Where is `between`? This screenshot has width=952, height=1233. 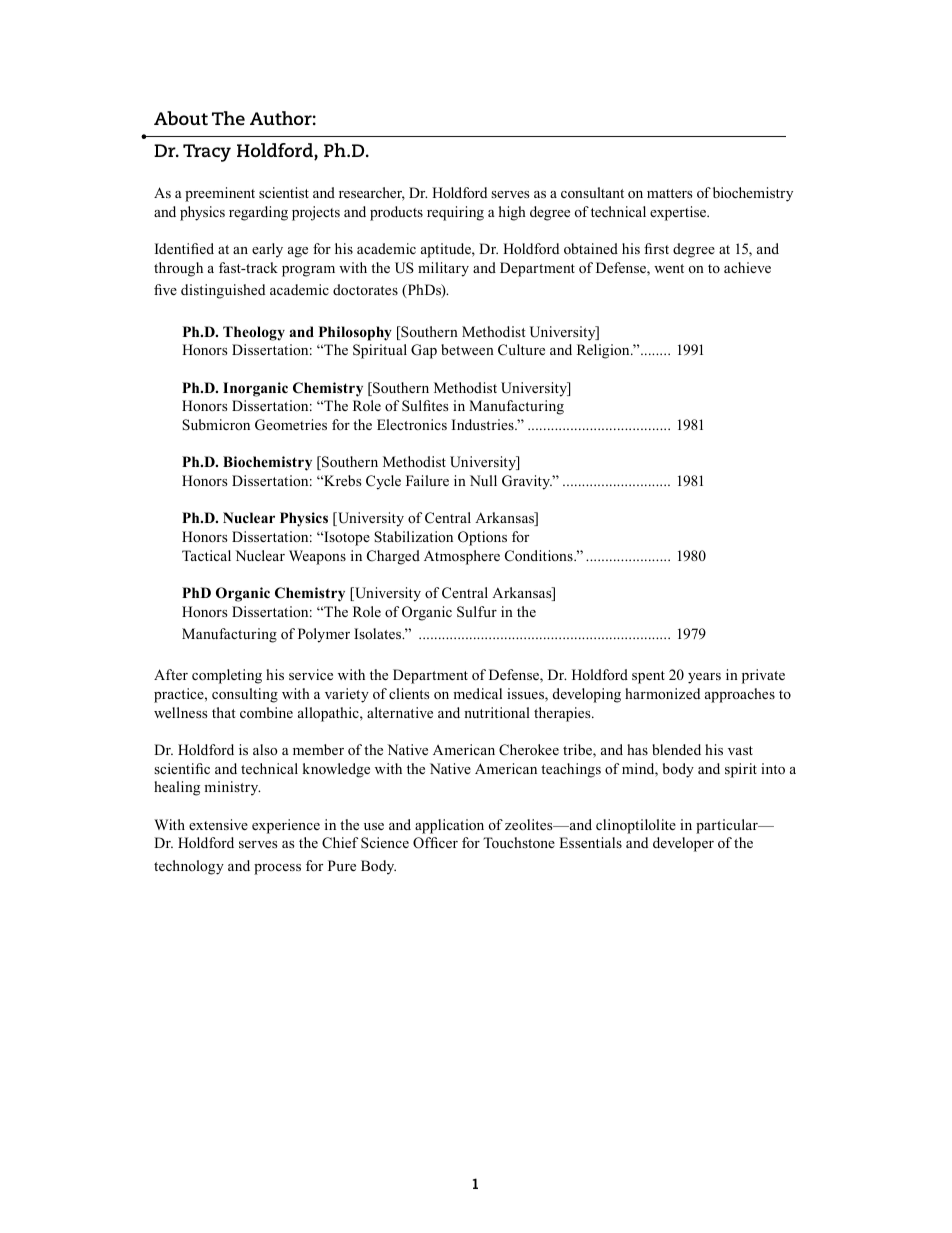
between is located at coordinates (467, 349).
